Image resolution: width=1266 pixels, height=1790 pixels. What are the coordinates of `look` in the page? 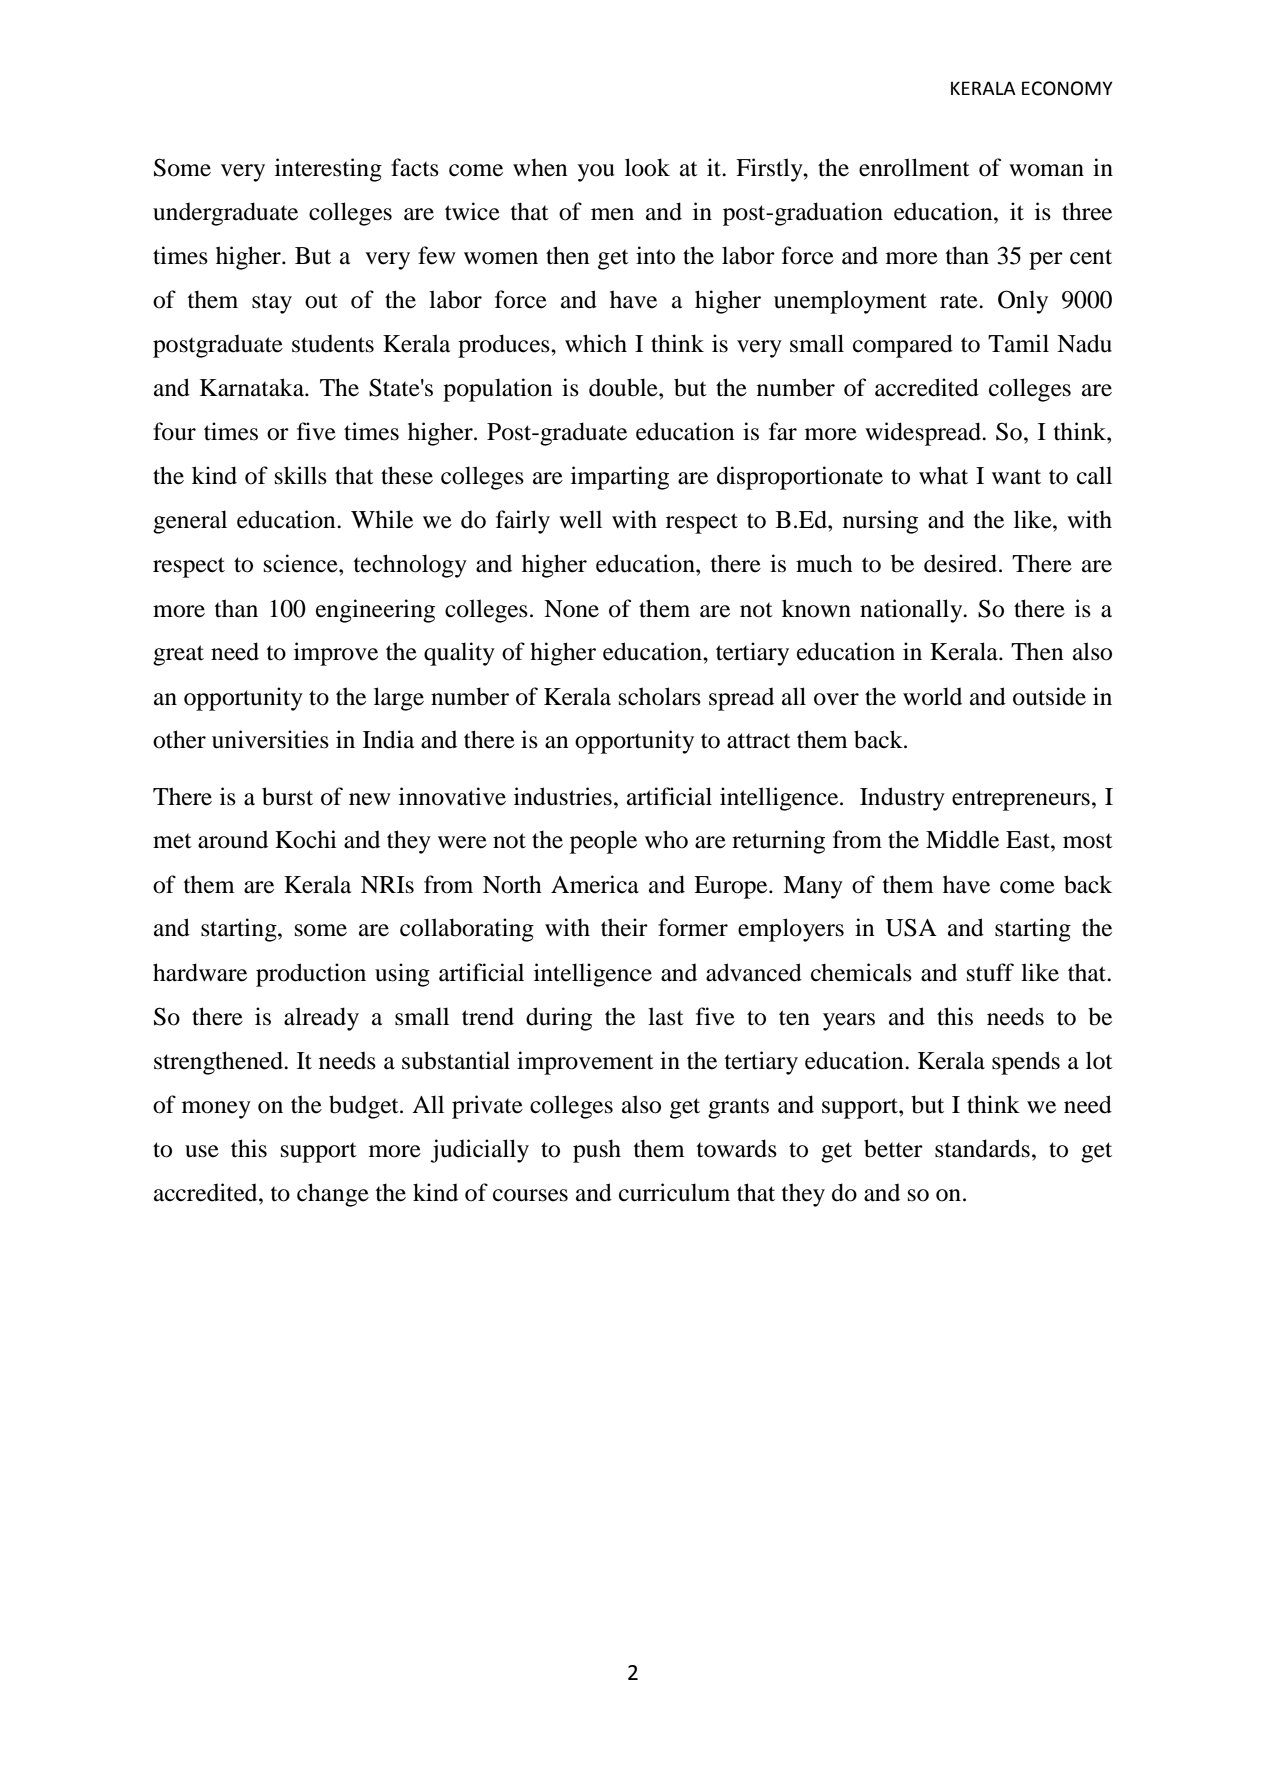 It's located at (647, 167).
